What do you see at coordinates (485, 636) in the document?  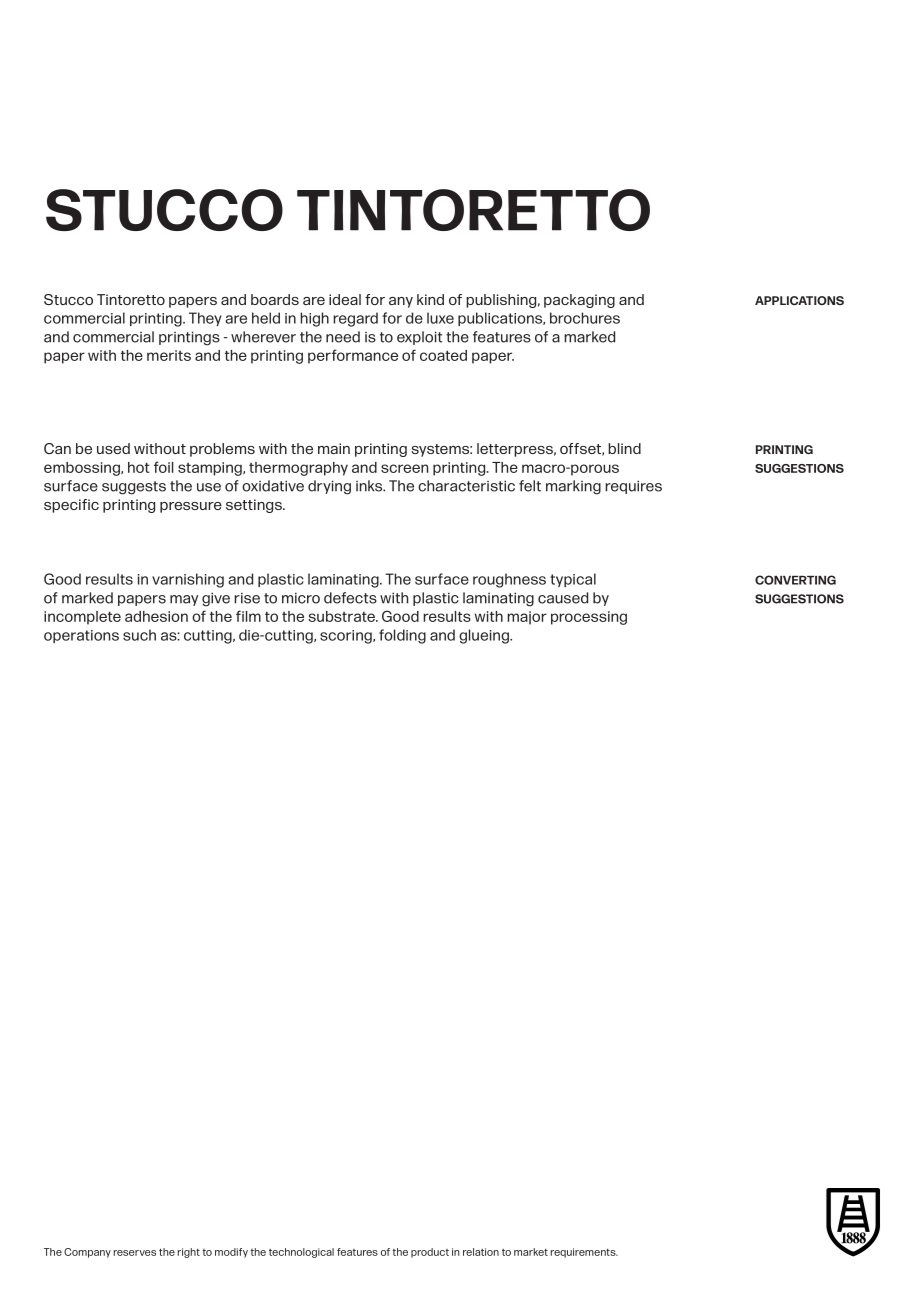 I see `glueing` at bounding box center [485, 636].
